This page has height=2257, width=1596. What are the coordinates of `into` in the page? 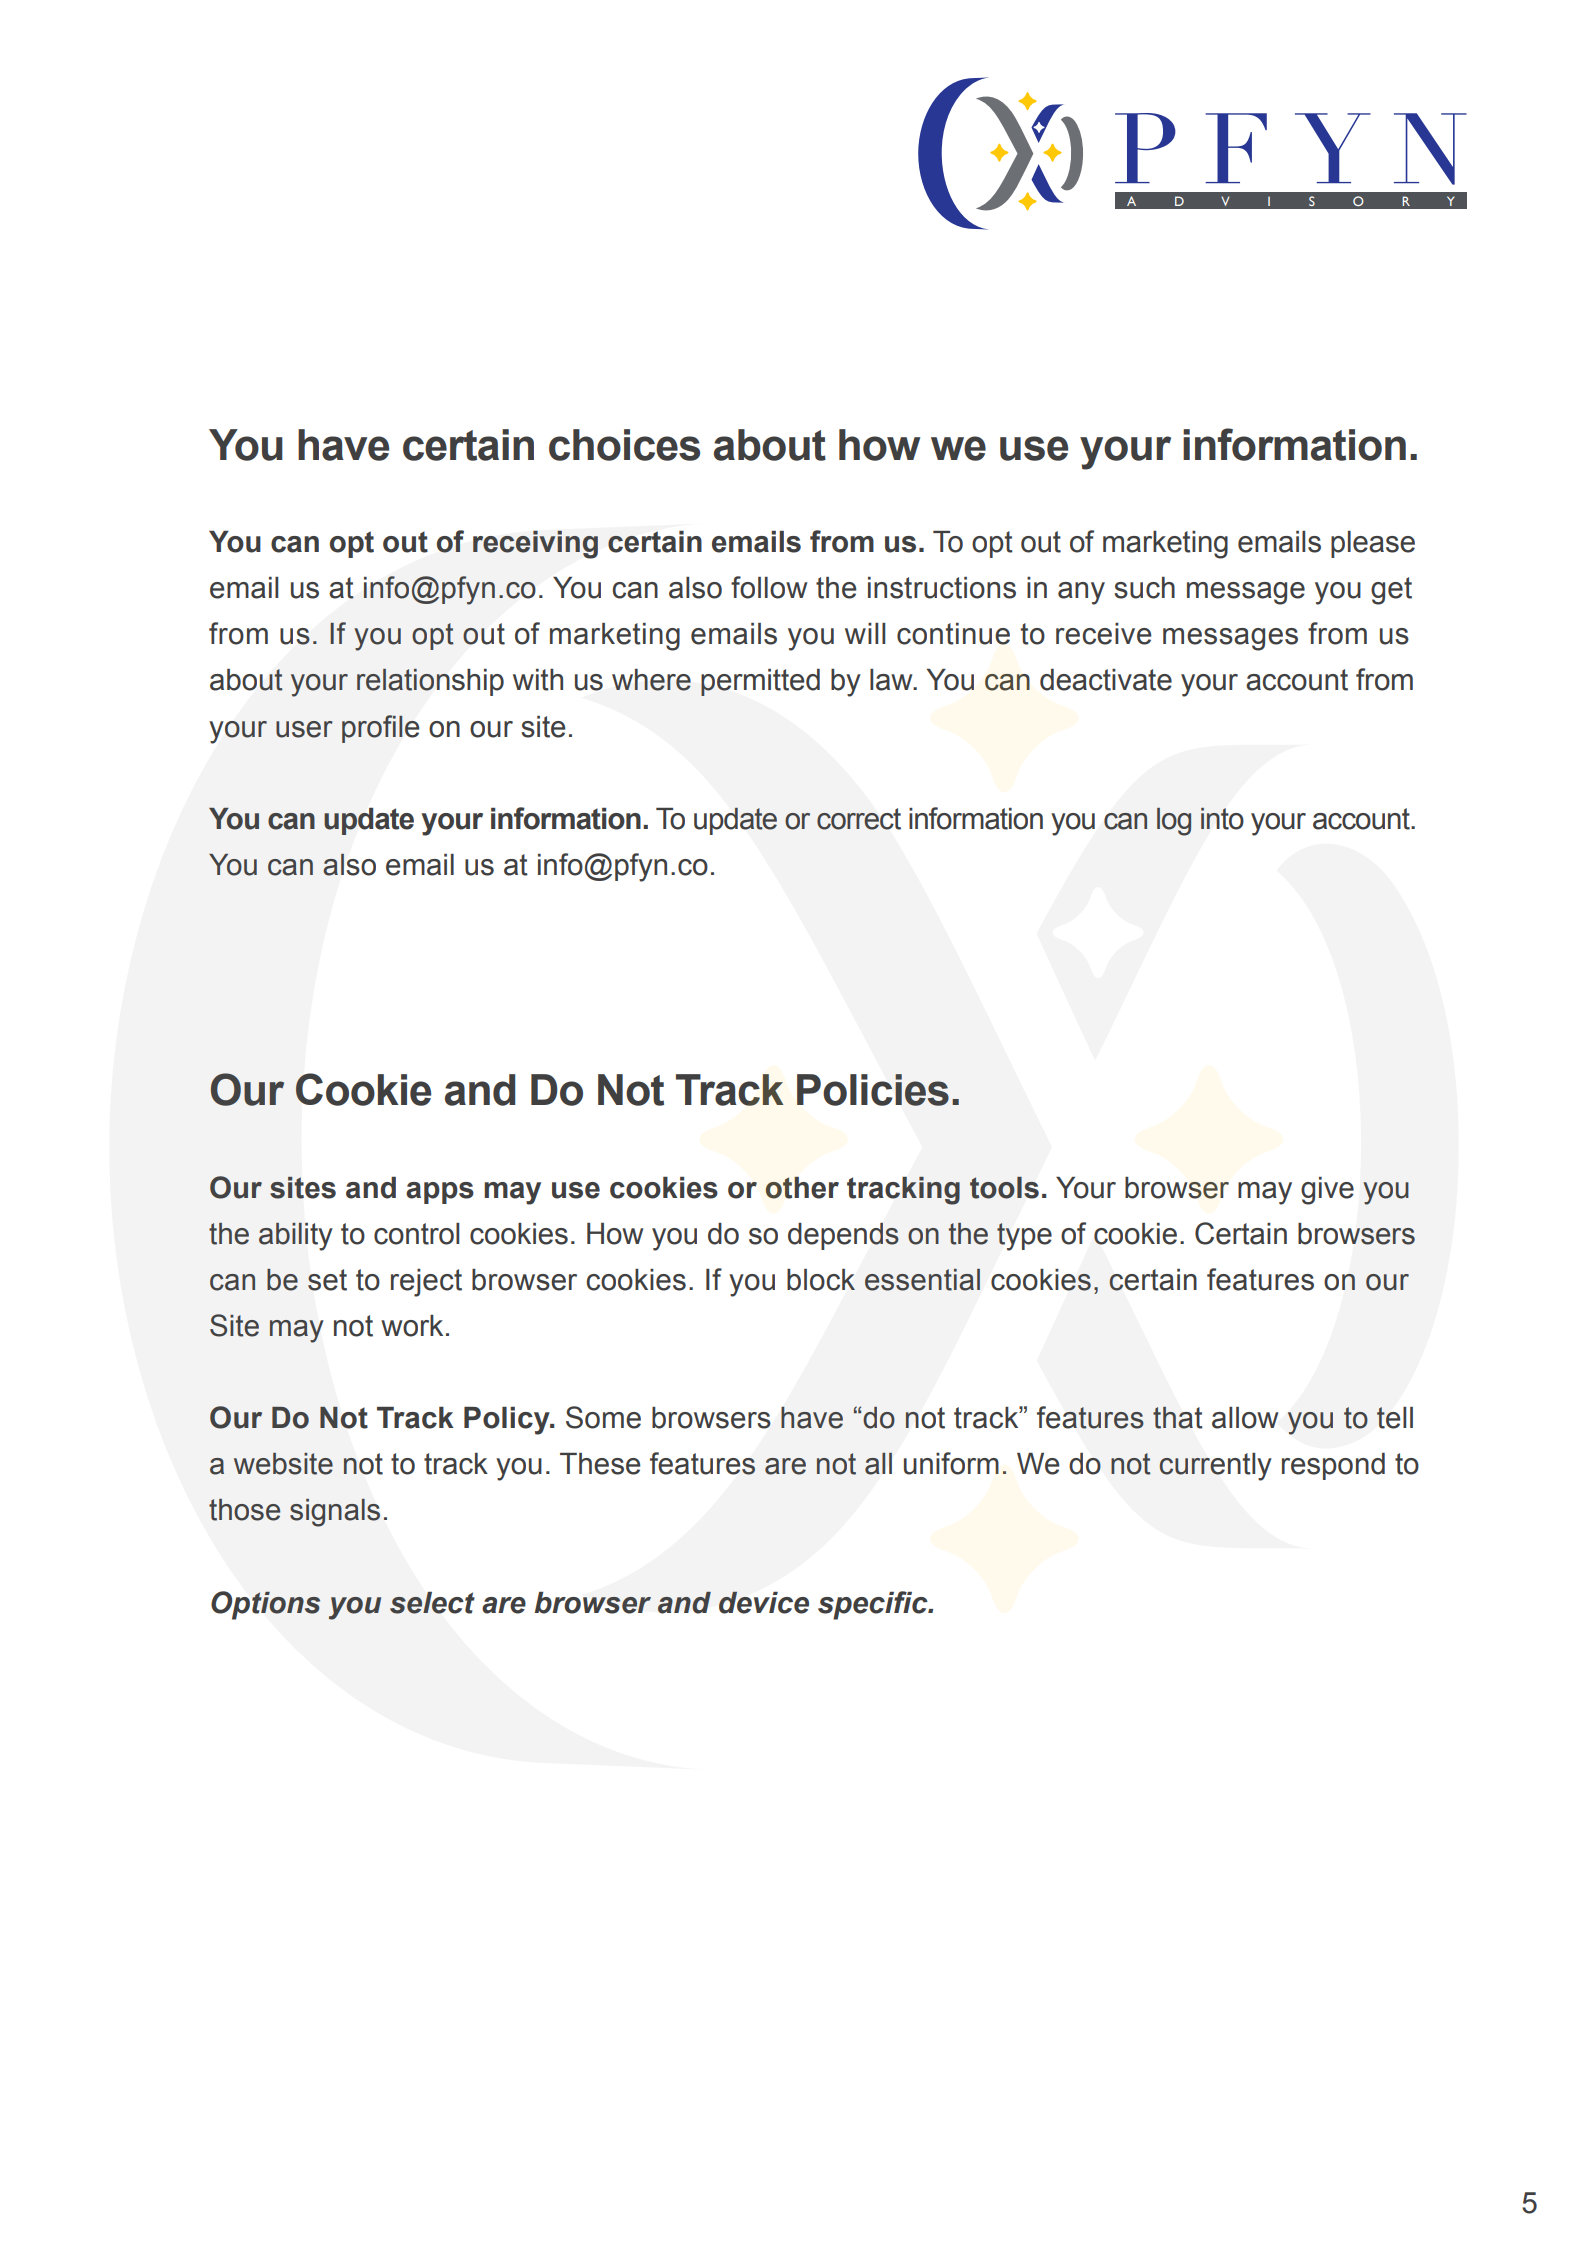 It's located at (1222, 818).
